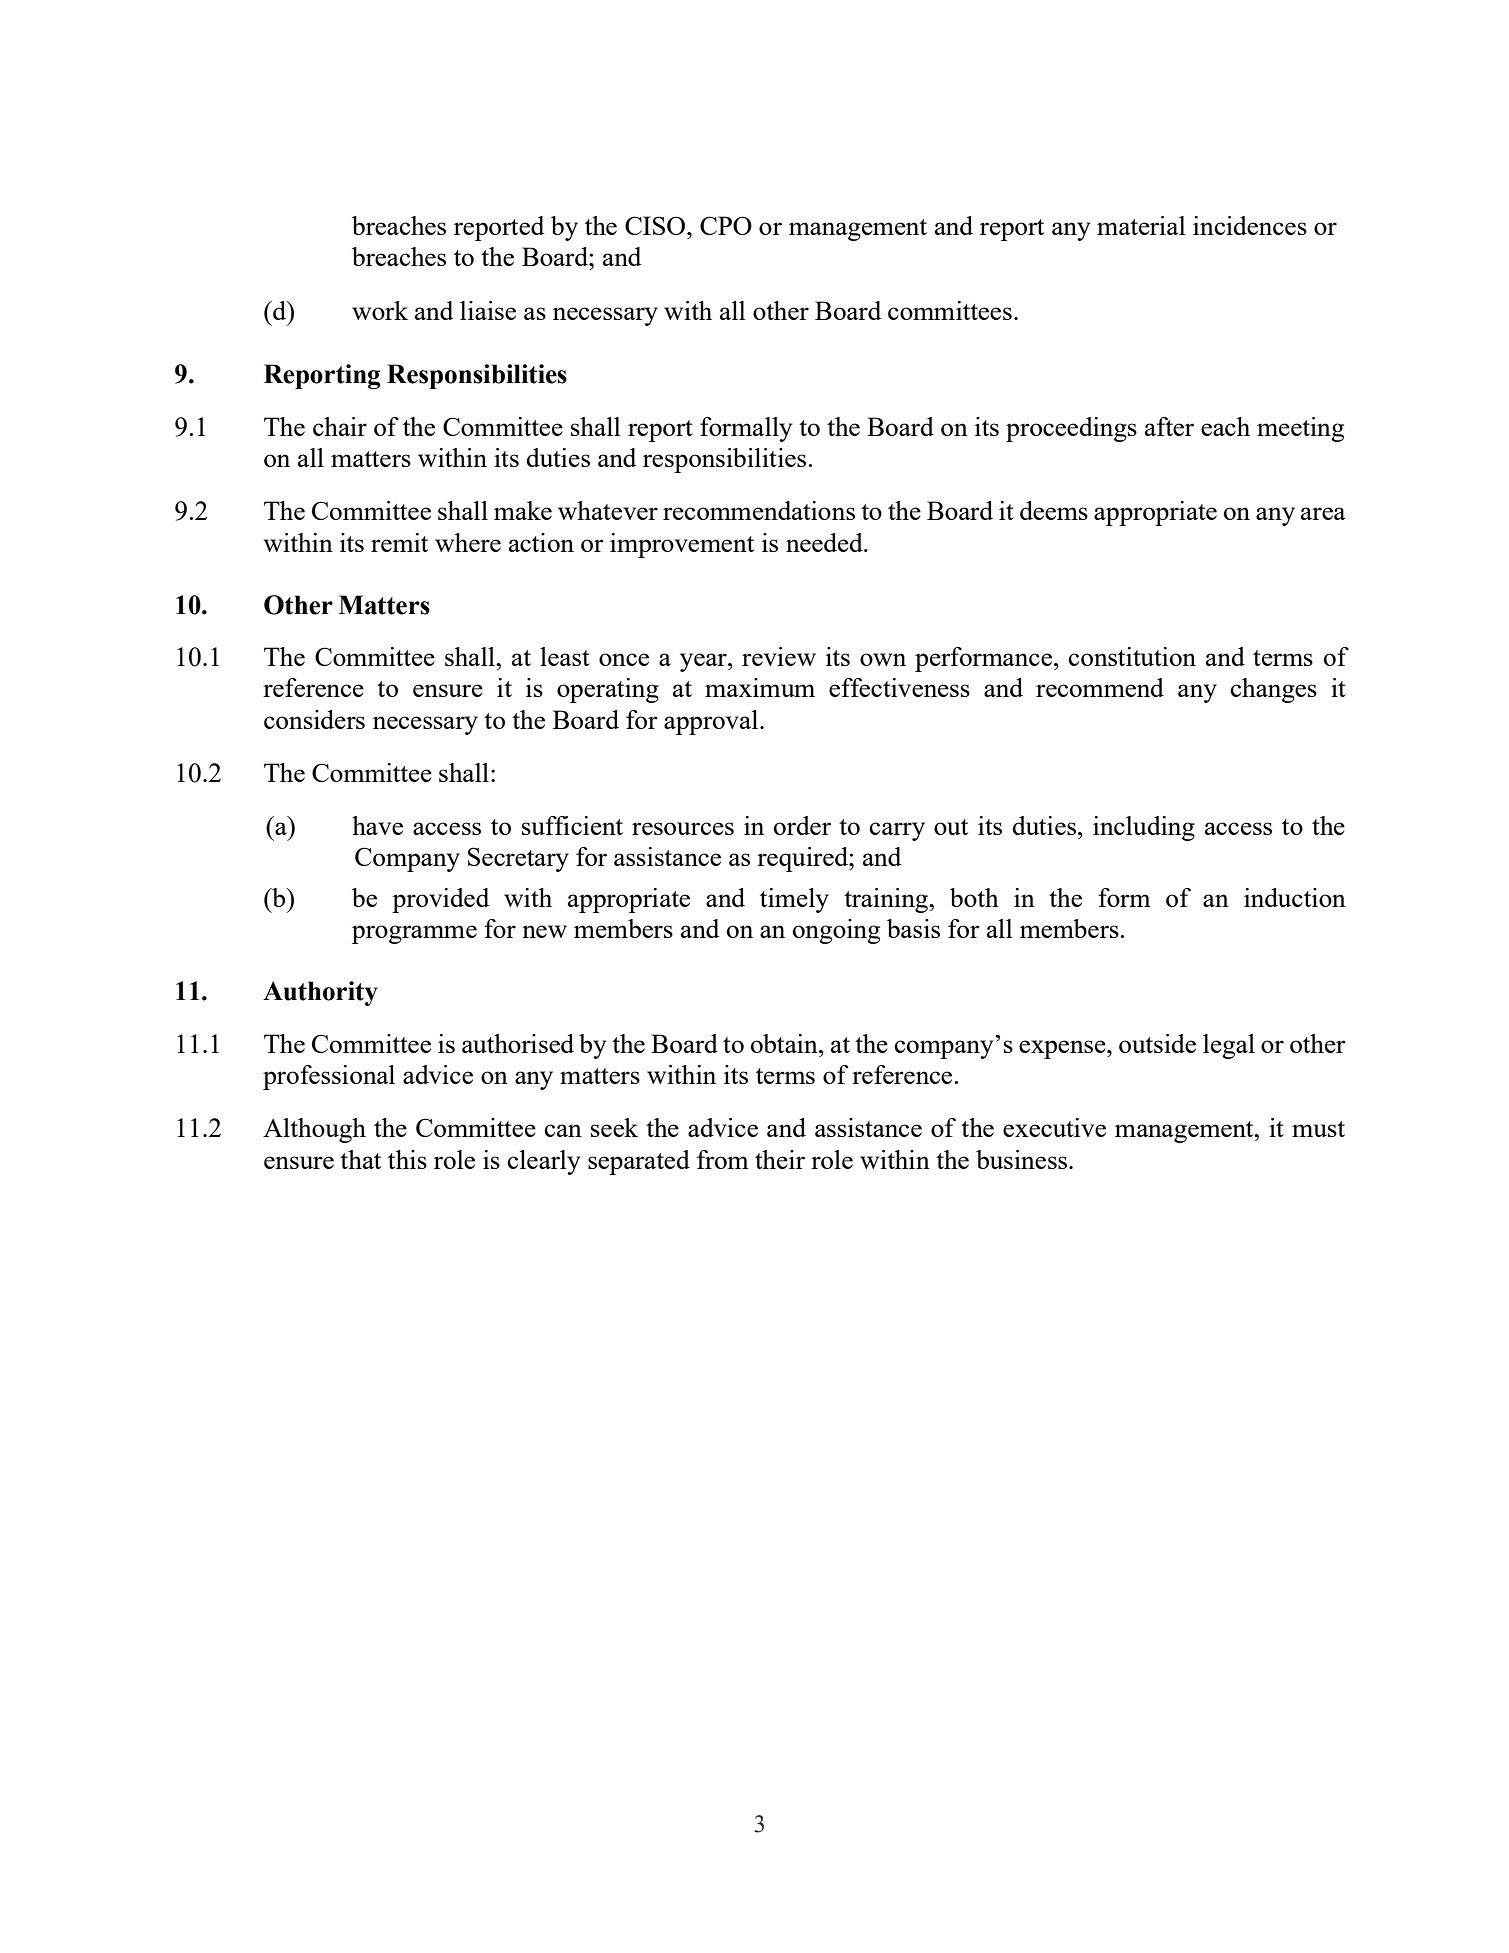 Image resolution: width=1509 pixels, height=1953 pixels. I want to click on their, so click(780, 1159).
